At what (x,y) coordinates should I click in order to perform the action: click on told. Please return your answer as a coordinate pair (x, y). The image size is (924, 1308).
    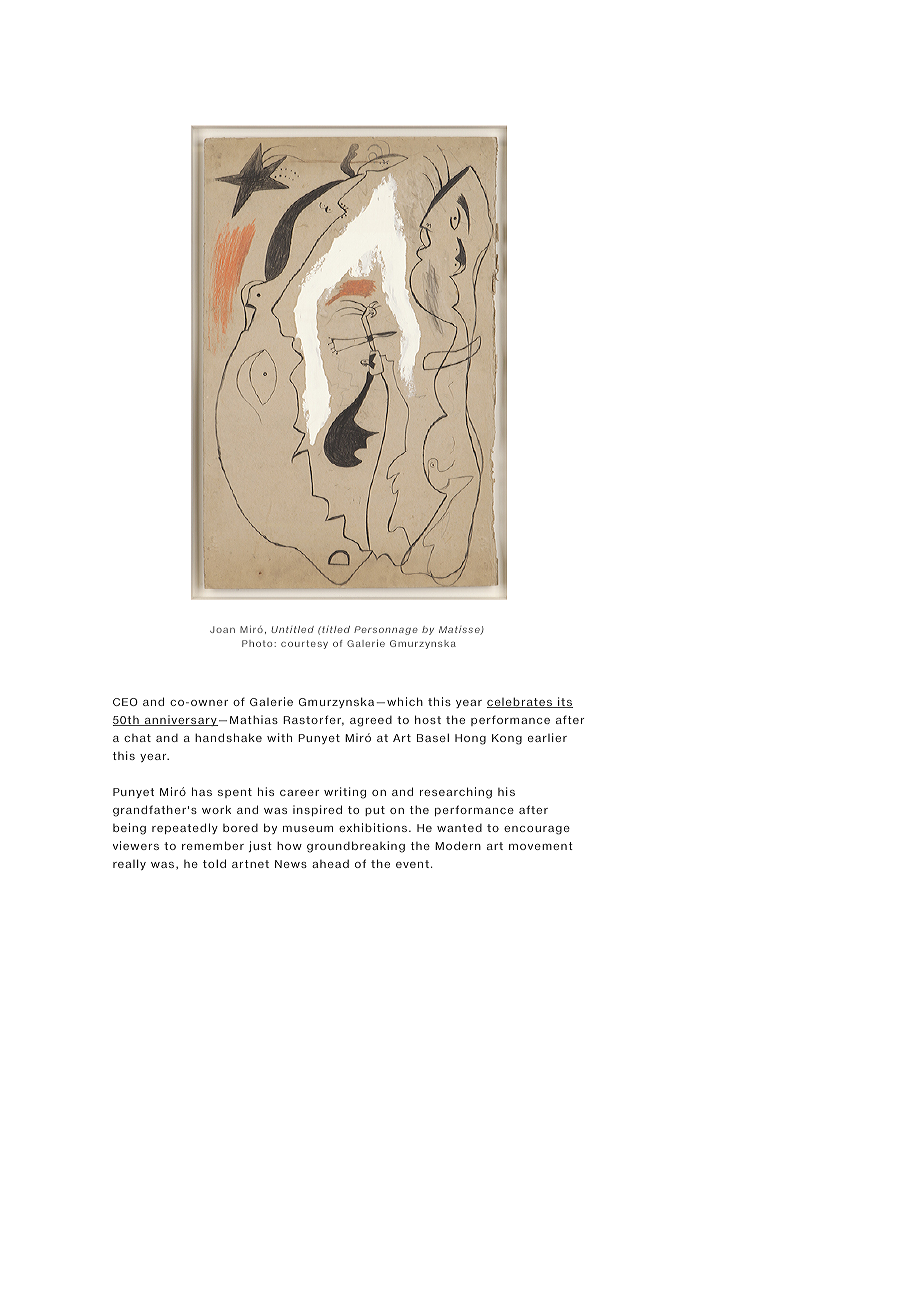
    Looking at the image, I should click on (214, 863).
